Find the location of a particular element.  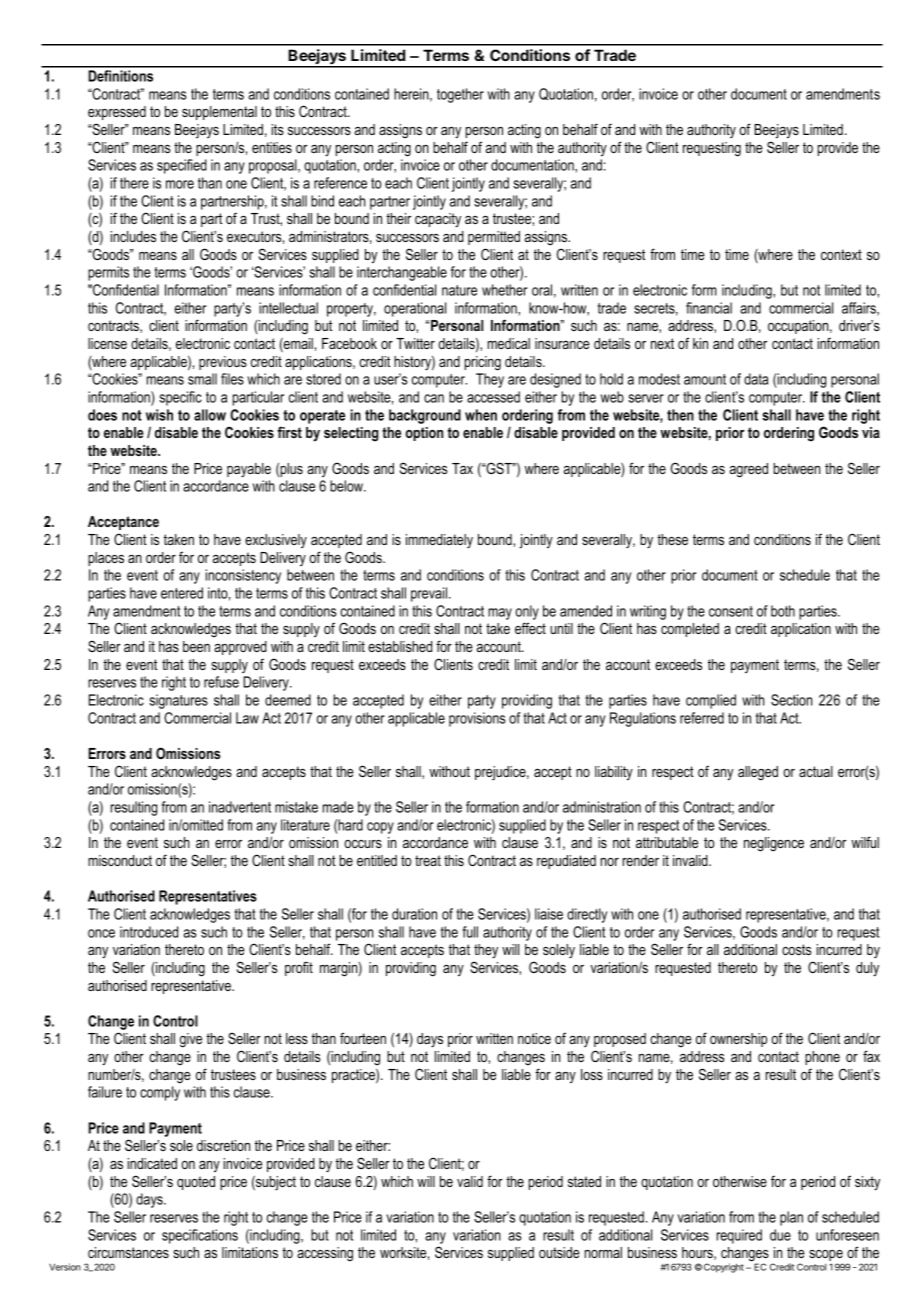

context is located at coordinates (841, 254).
